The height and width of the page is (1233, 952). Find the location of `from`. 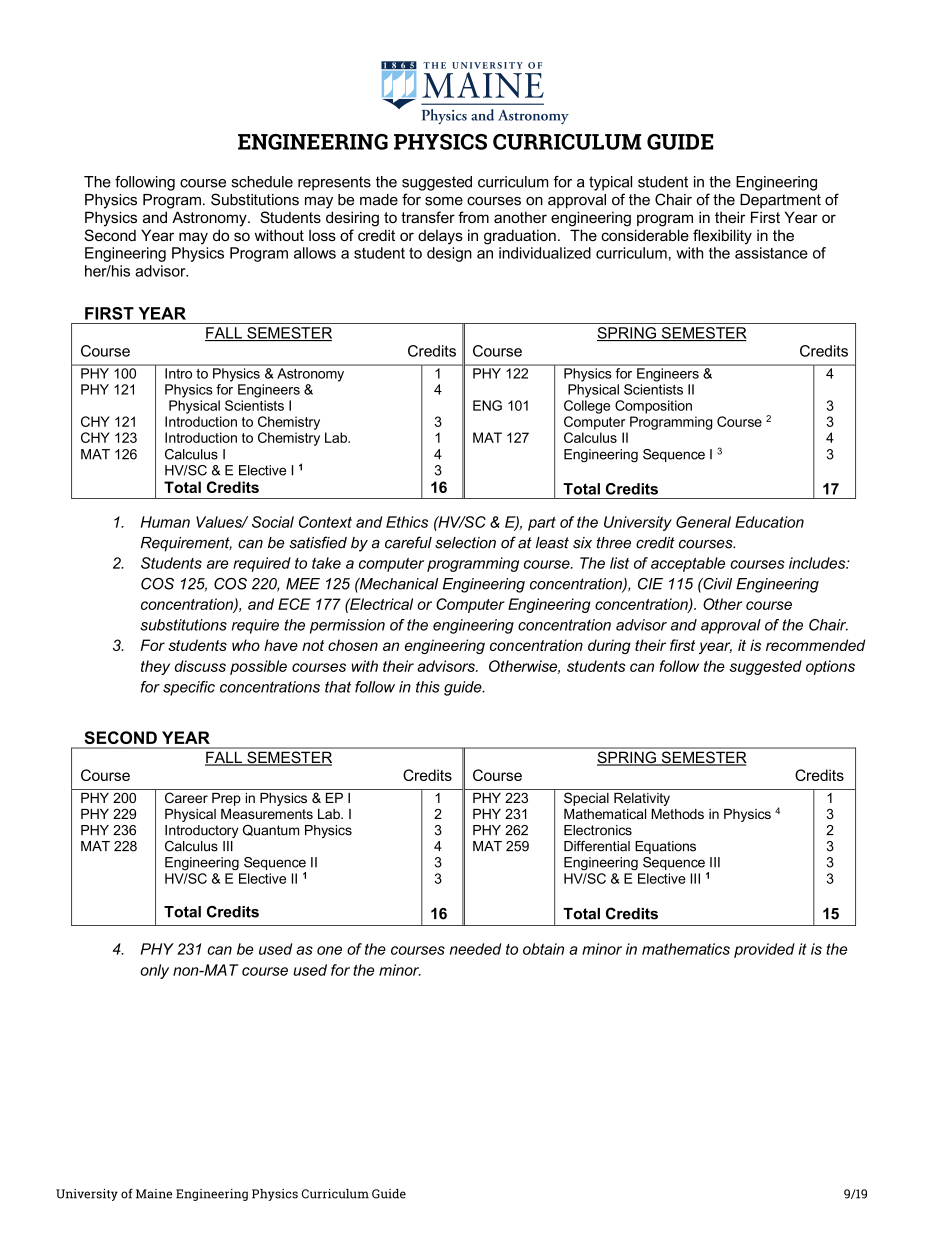

from is located at coordinates (473, 217).
